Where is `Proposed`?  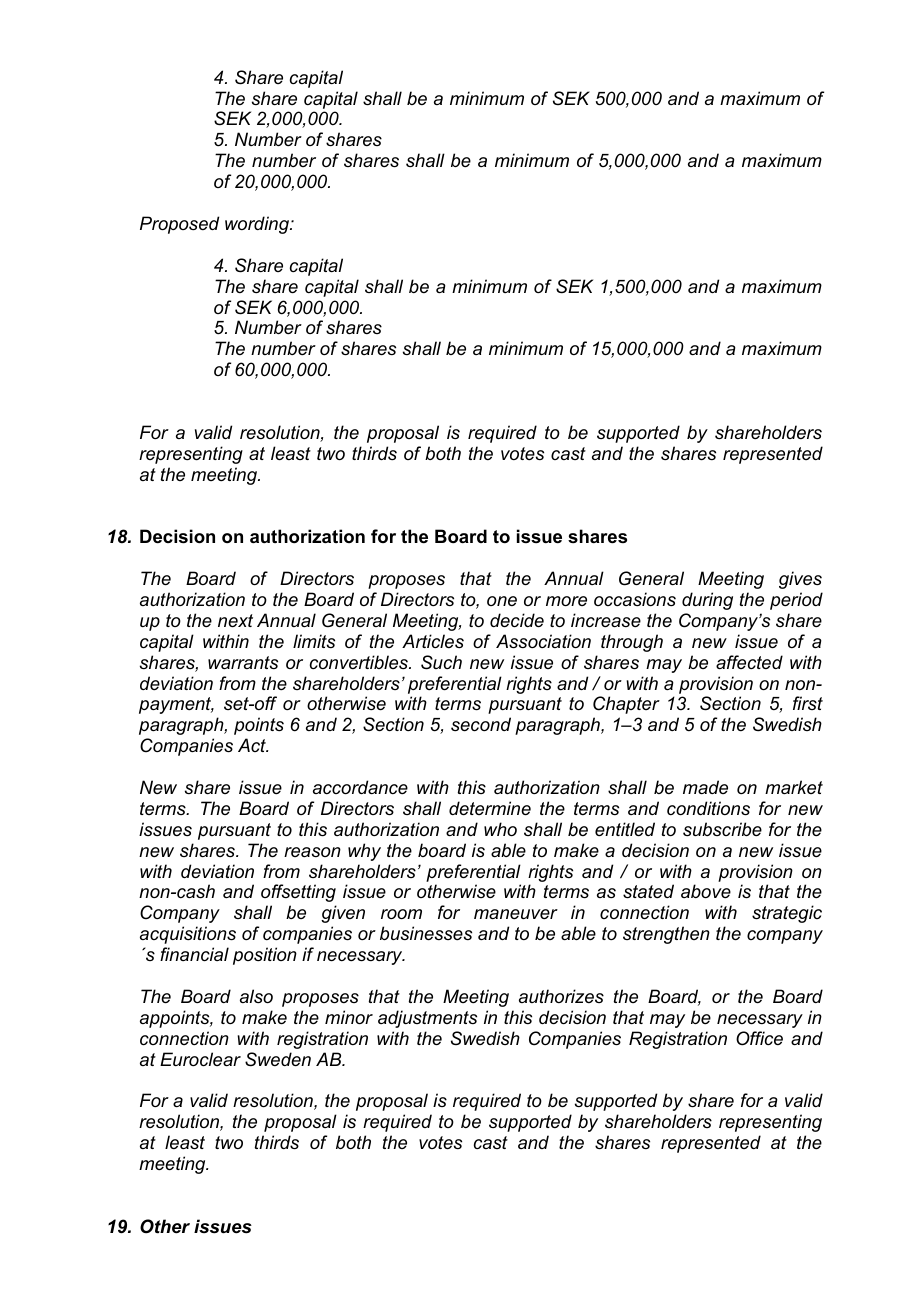
Proposed is located at coordinates (179, 225).
